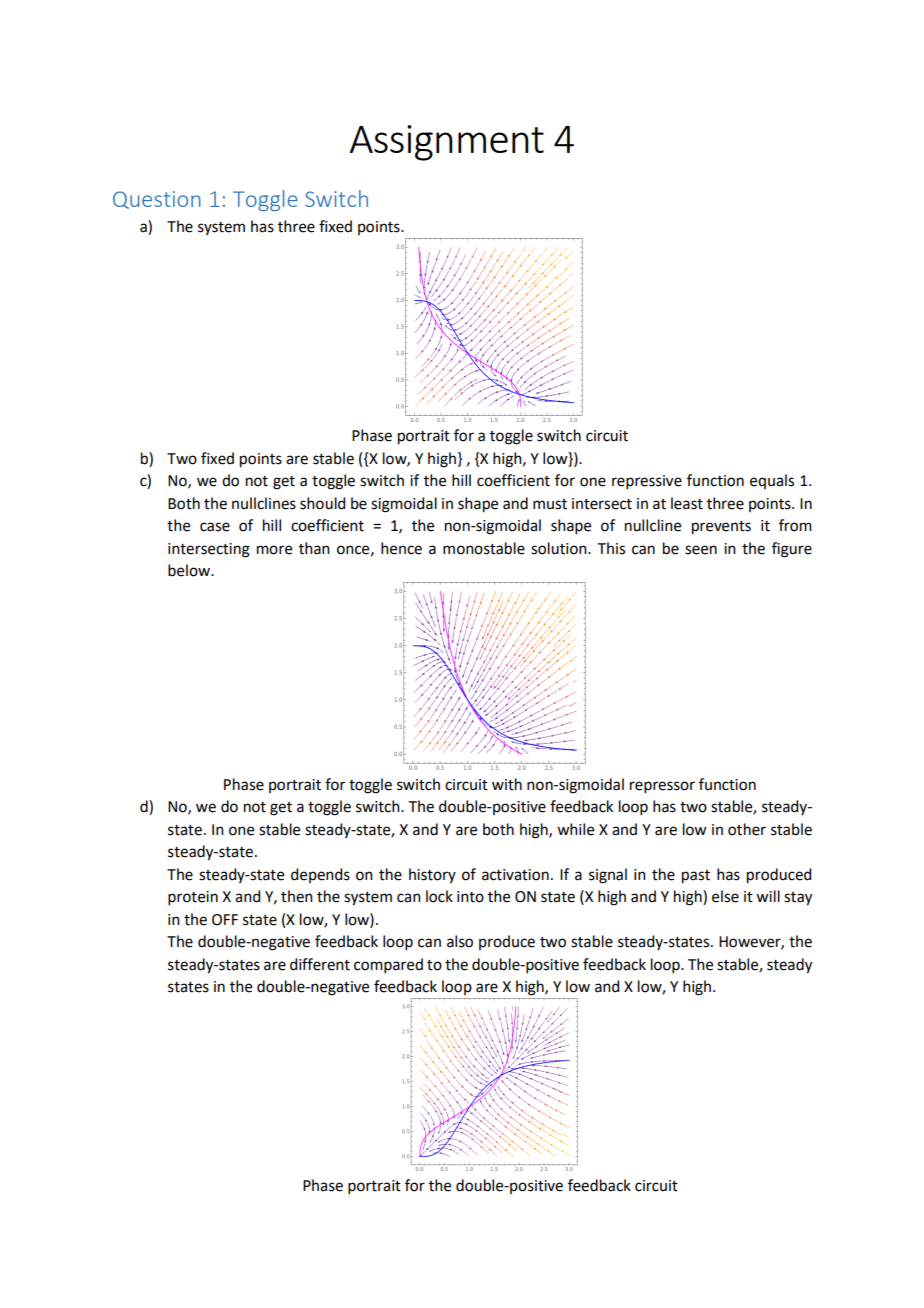 The height and width of the screenshot is (1308, 924). What do you see at coordinates (662, 787) in the screenshot?
I see `repressor` at bounding box center [662, 787].
